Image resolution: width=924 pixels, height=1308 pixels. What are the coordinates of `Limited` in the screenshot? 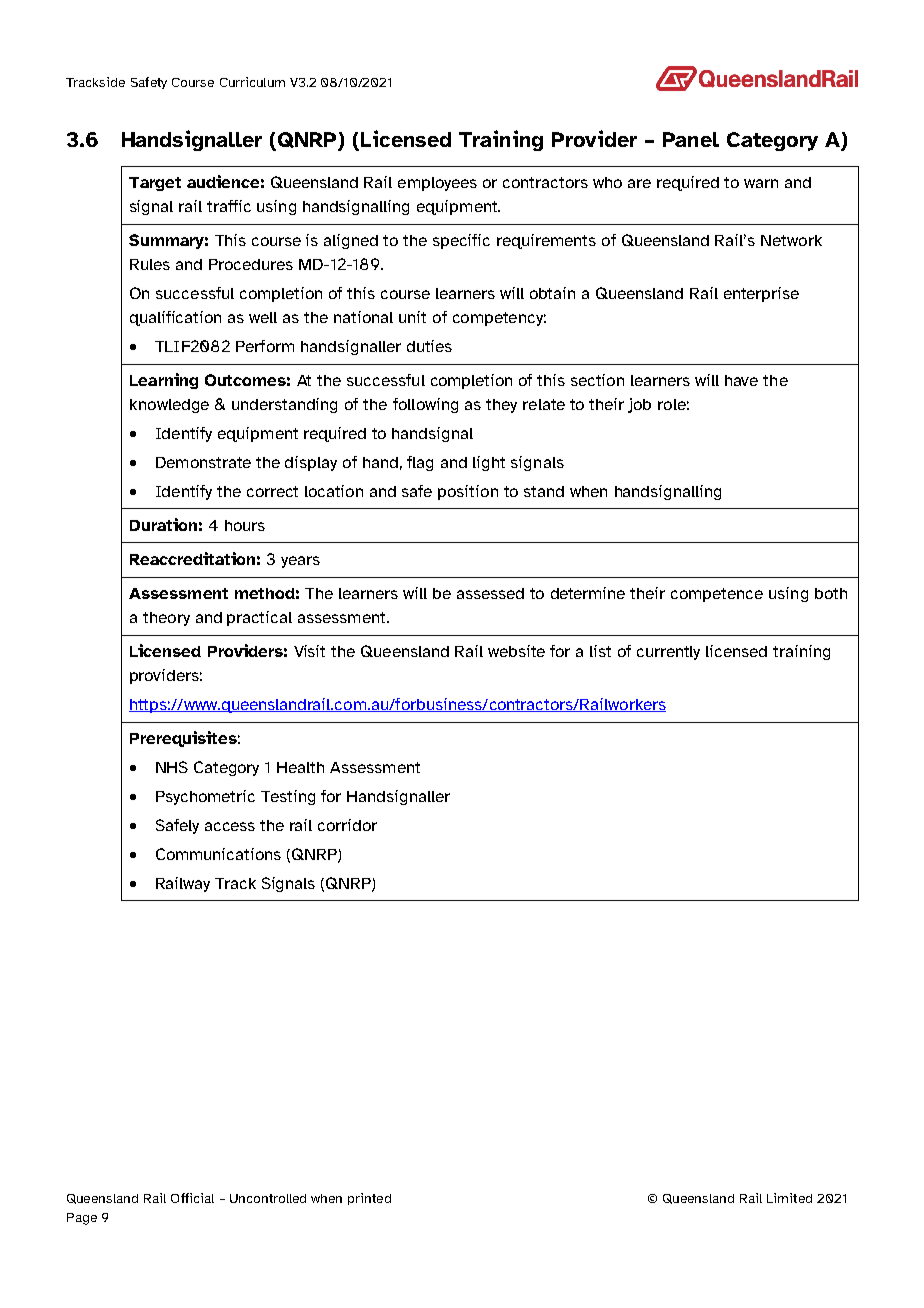 It's located at (789, 1198).
